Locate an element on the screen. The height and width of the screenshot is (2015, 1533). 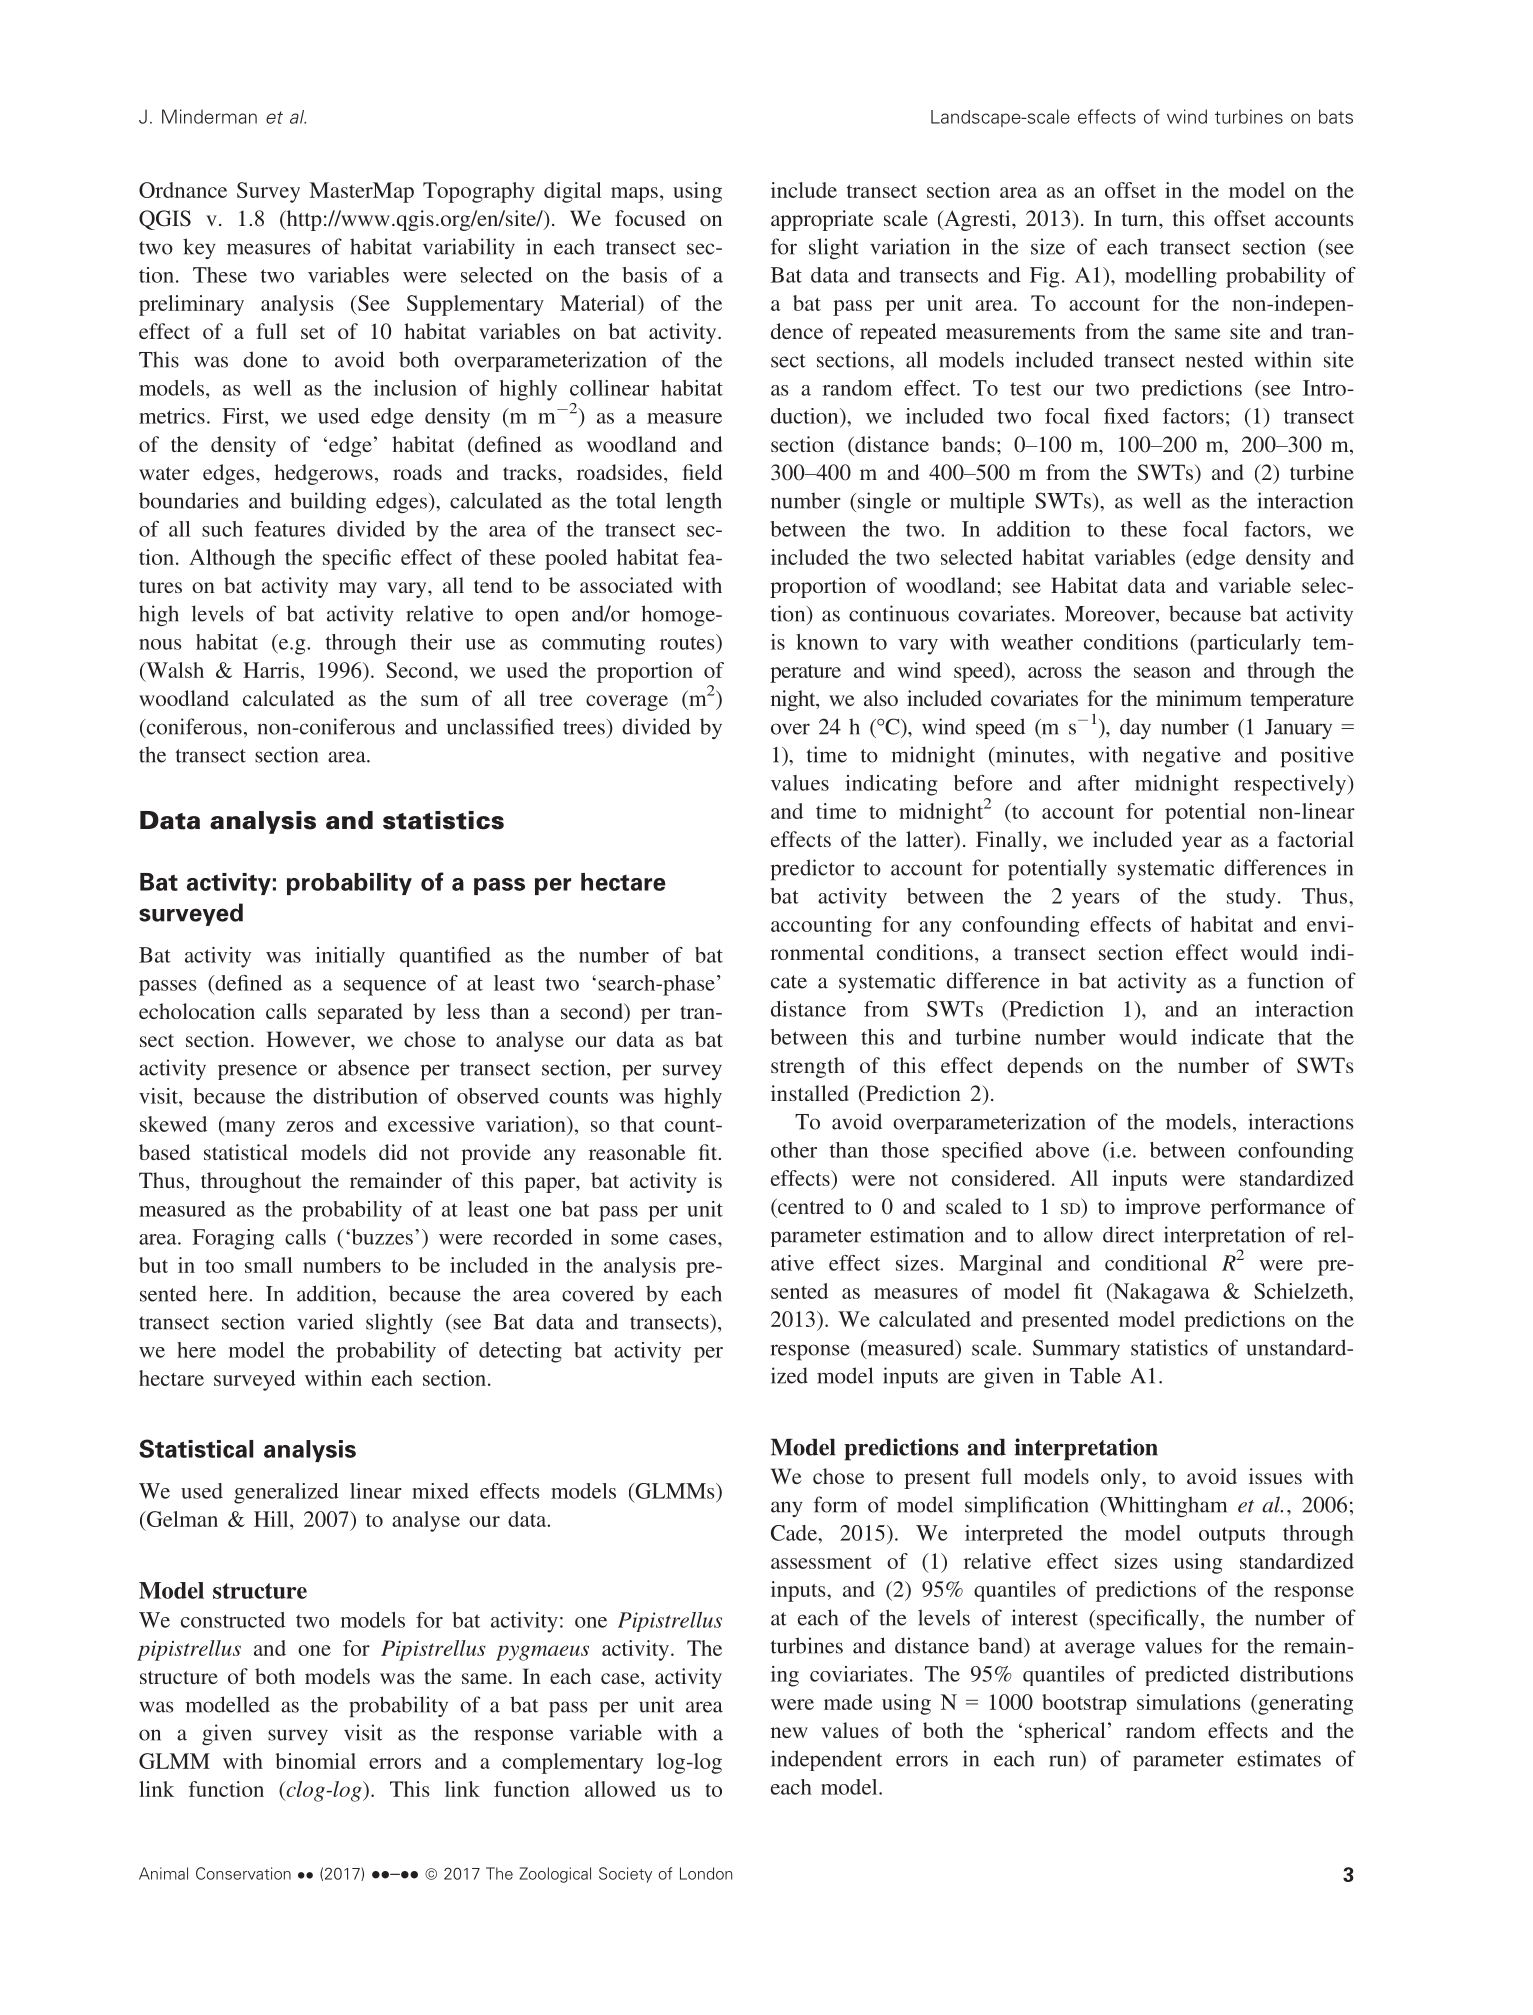
turn is located at coordinates (1141, 219).
